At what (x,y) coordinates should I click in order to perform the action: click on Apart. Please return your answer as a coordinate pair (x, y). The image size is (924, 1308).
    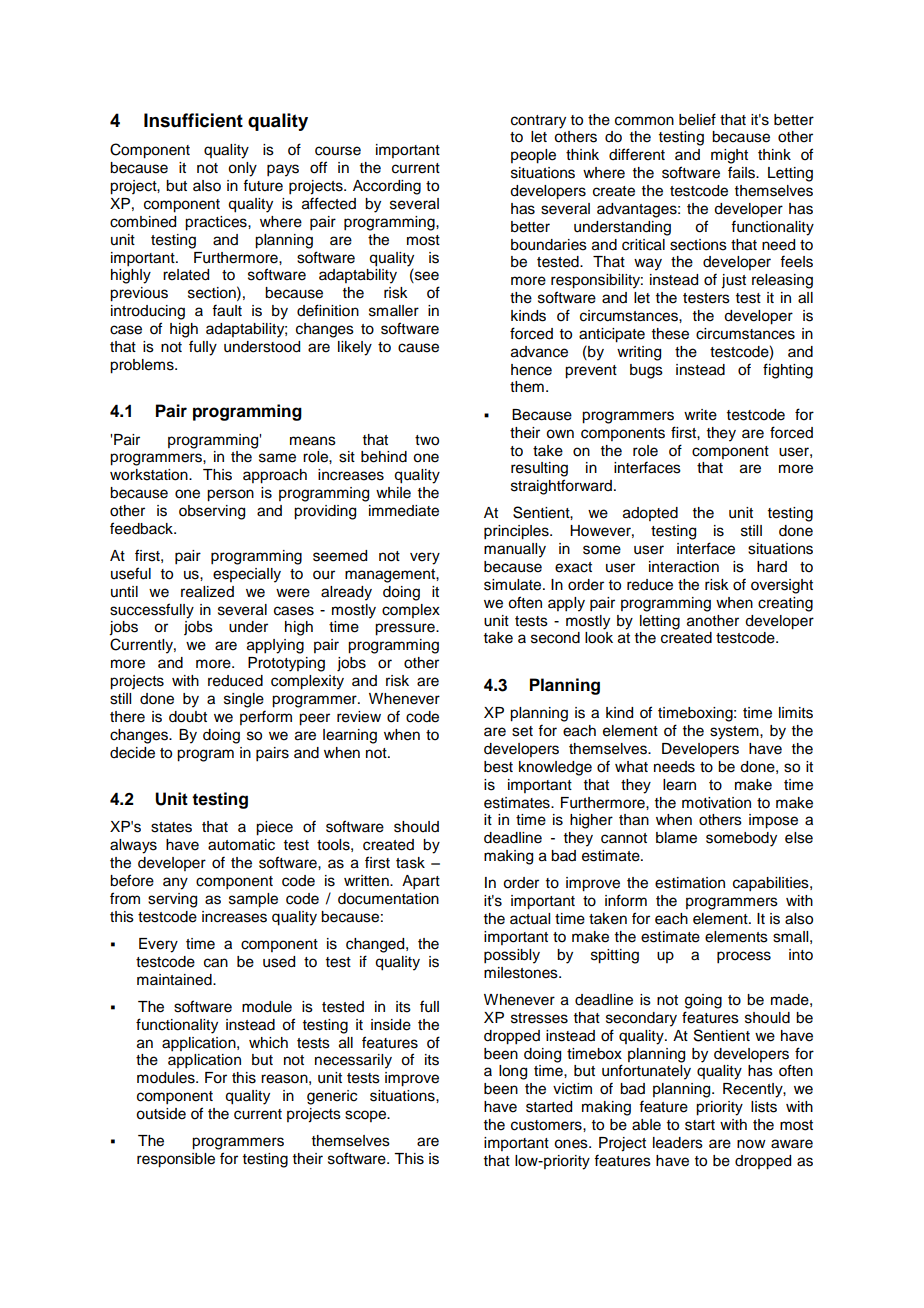
    Looking at the image, I should click on (421, 882).
